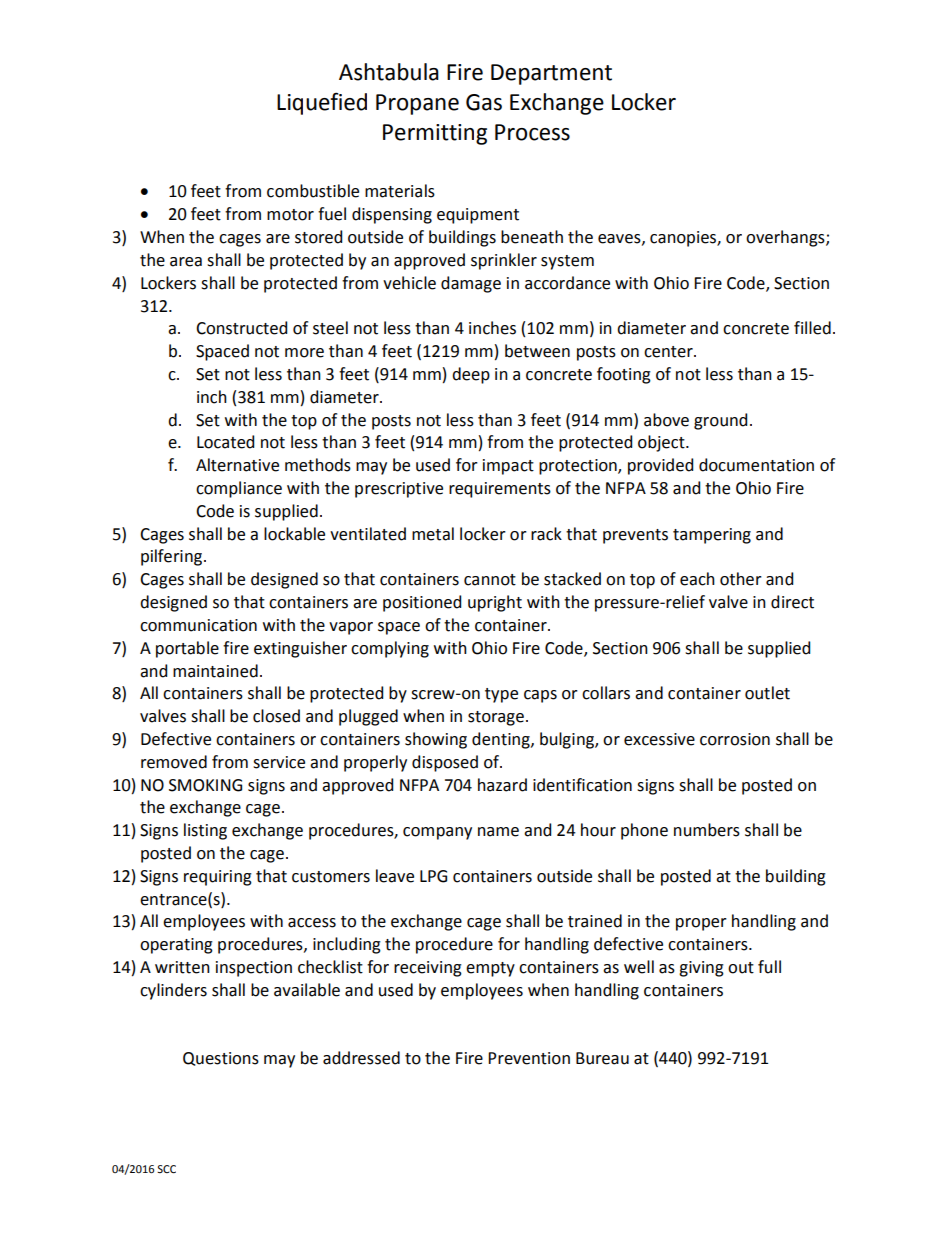  What do you see at coordinates (529, 1058) in the screenshot?
I see `Prevention` at bounding box center [529, 1058].
